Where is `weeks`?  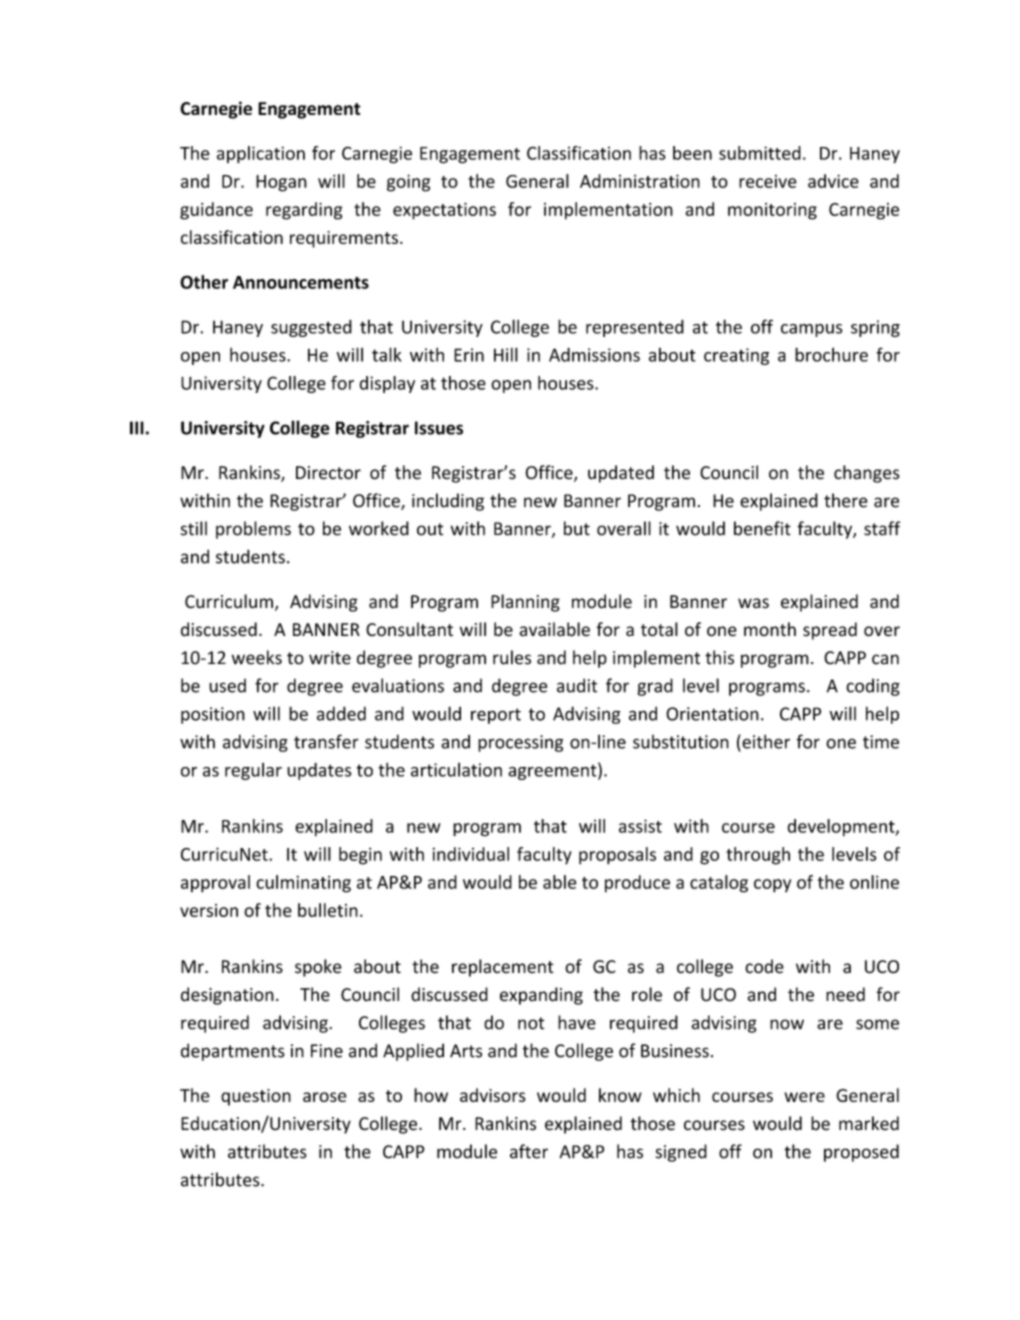 weeks is located at coordinates (257, 657).
